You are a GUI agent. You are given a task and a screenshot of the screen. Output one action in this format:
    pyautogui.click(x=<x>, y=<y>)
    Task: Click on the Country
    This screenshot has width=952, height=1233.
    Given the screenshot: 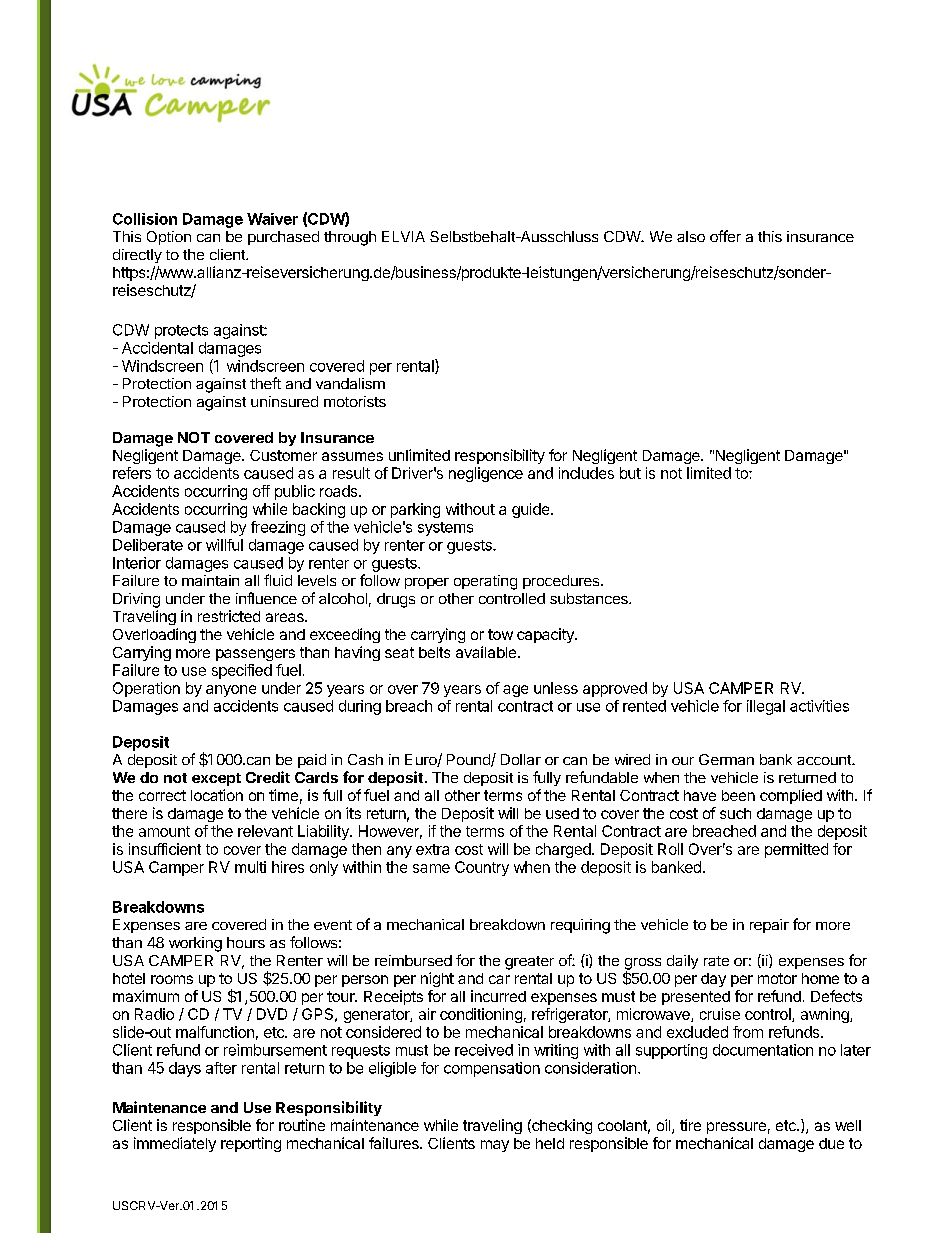 What is the action you would take?
    pyautogui.click(x=482, y=868)
